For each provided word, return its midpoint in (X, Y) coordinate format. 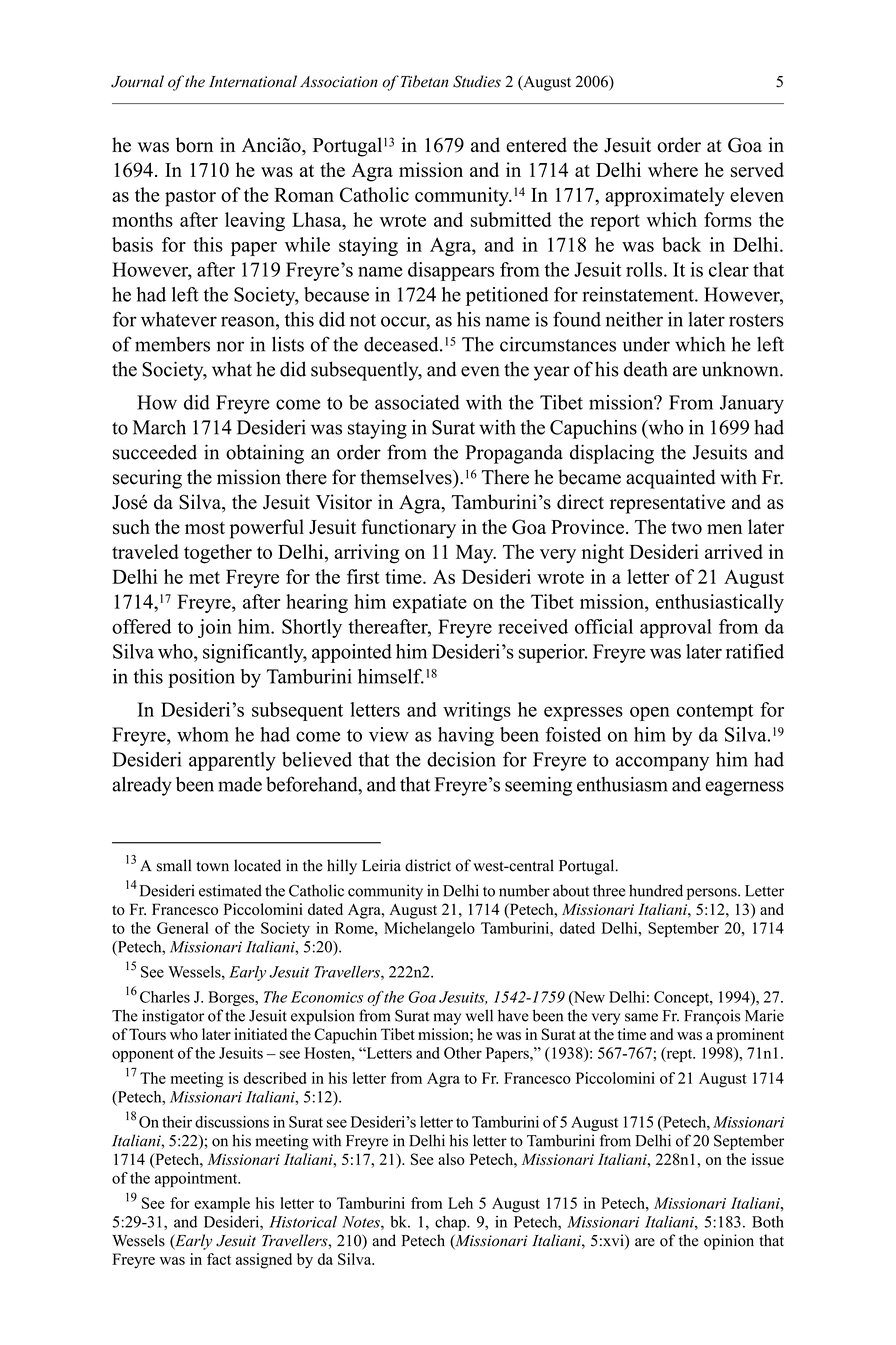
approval (676, 628)
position (201, 678)
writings (477, 711)
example (222, 1205)
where (673, 169)
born (194, 145)
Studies (477, 81)
